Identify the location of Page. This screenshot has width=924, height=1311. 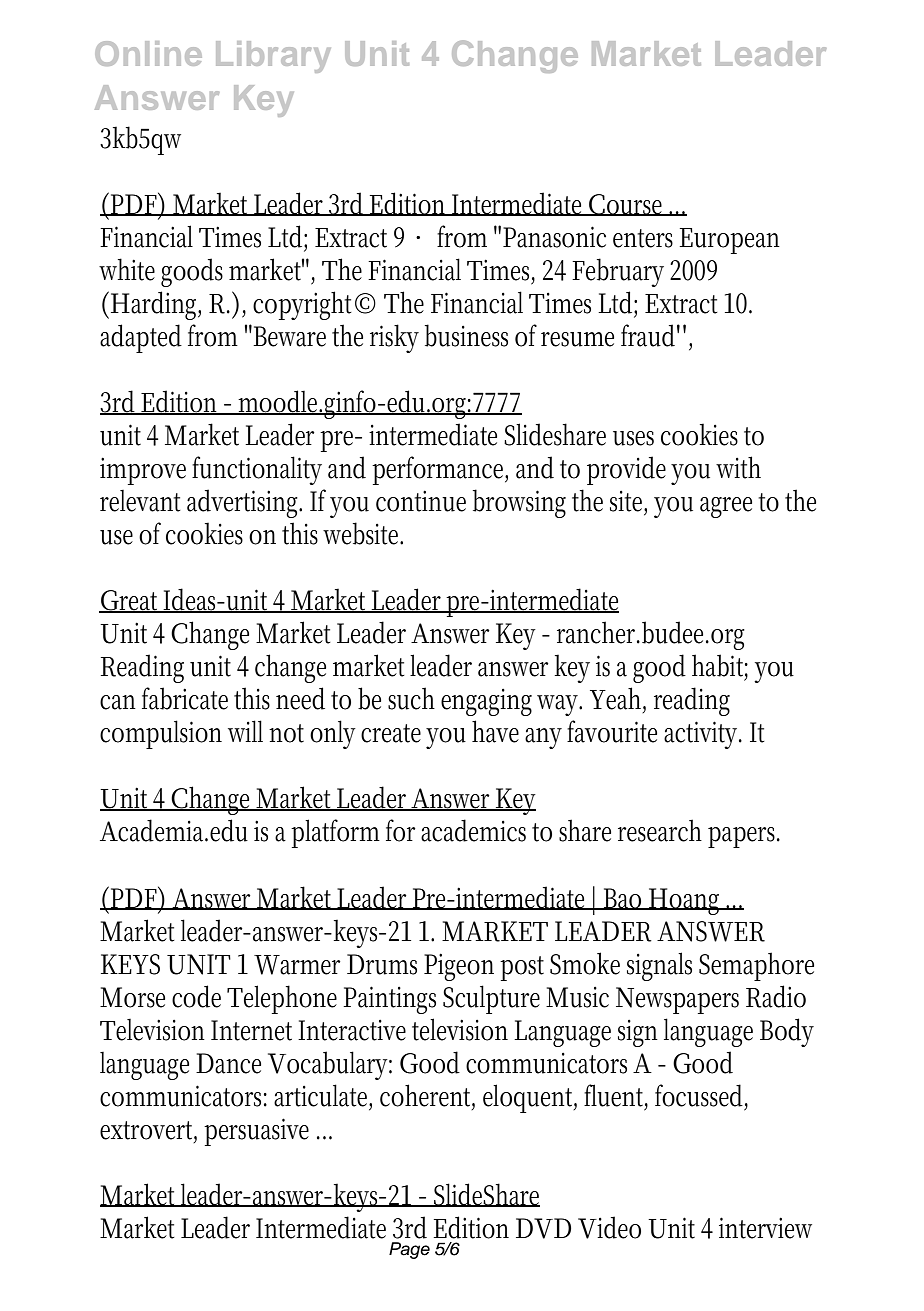
(409, 1250).
